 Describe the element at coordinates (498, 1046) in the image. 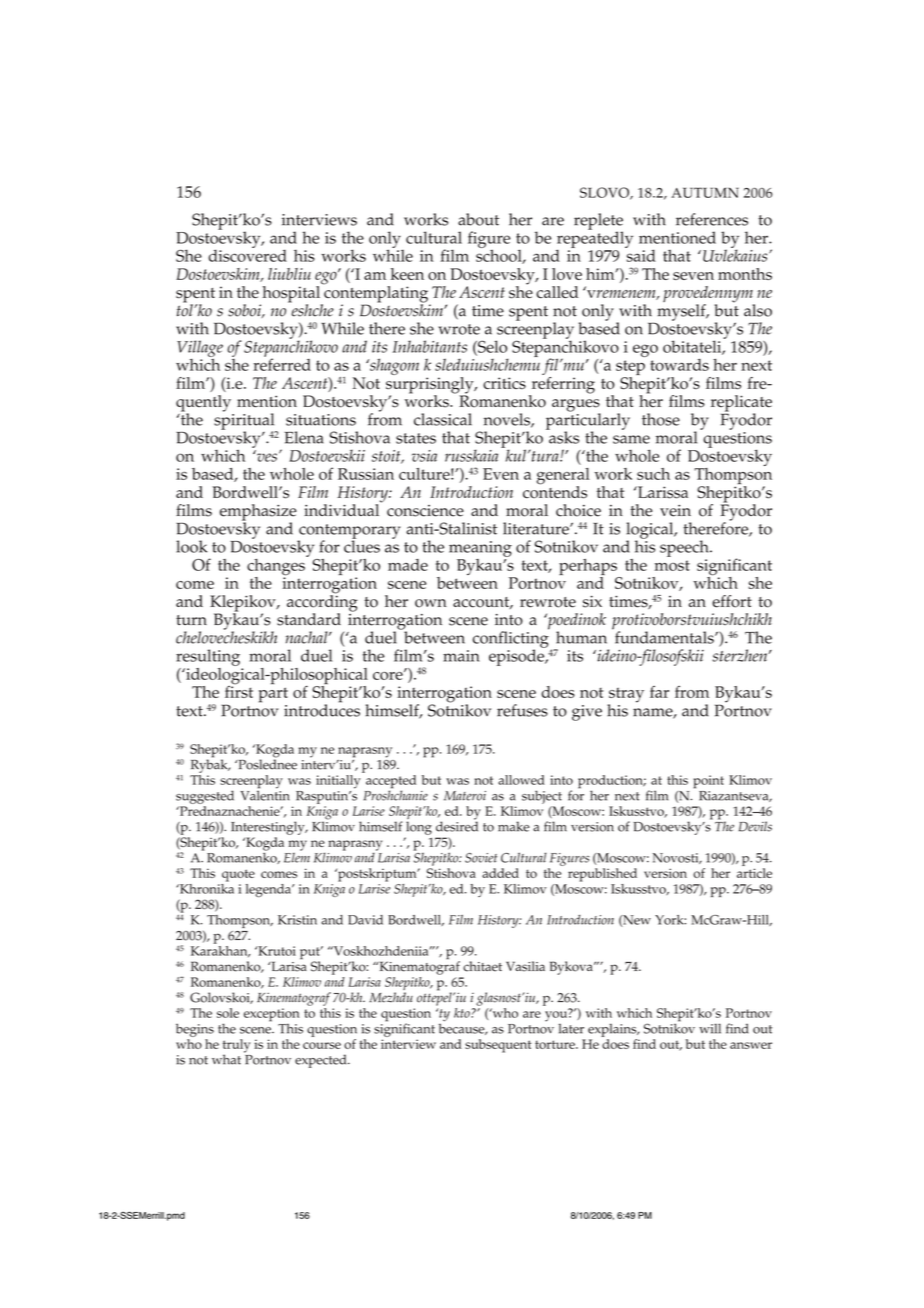

I see `subsequent` at that location.
